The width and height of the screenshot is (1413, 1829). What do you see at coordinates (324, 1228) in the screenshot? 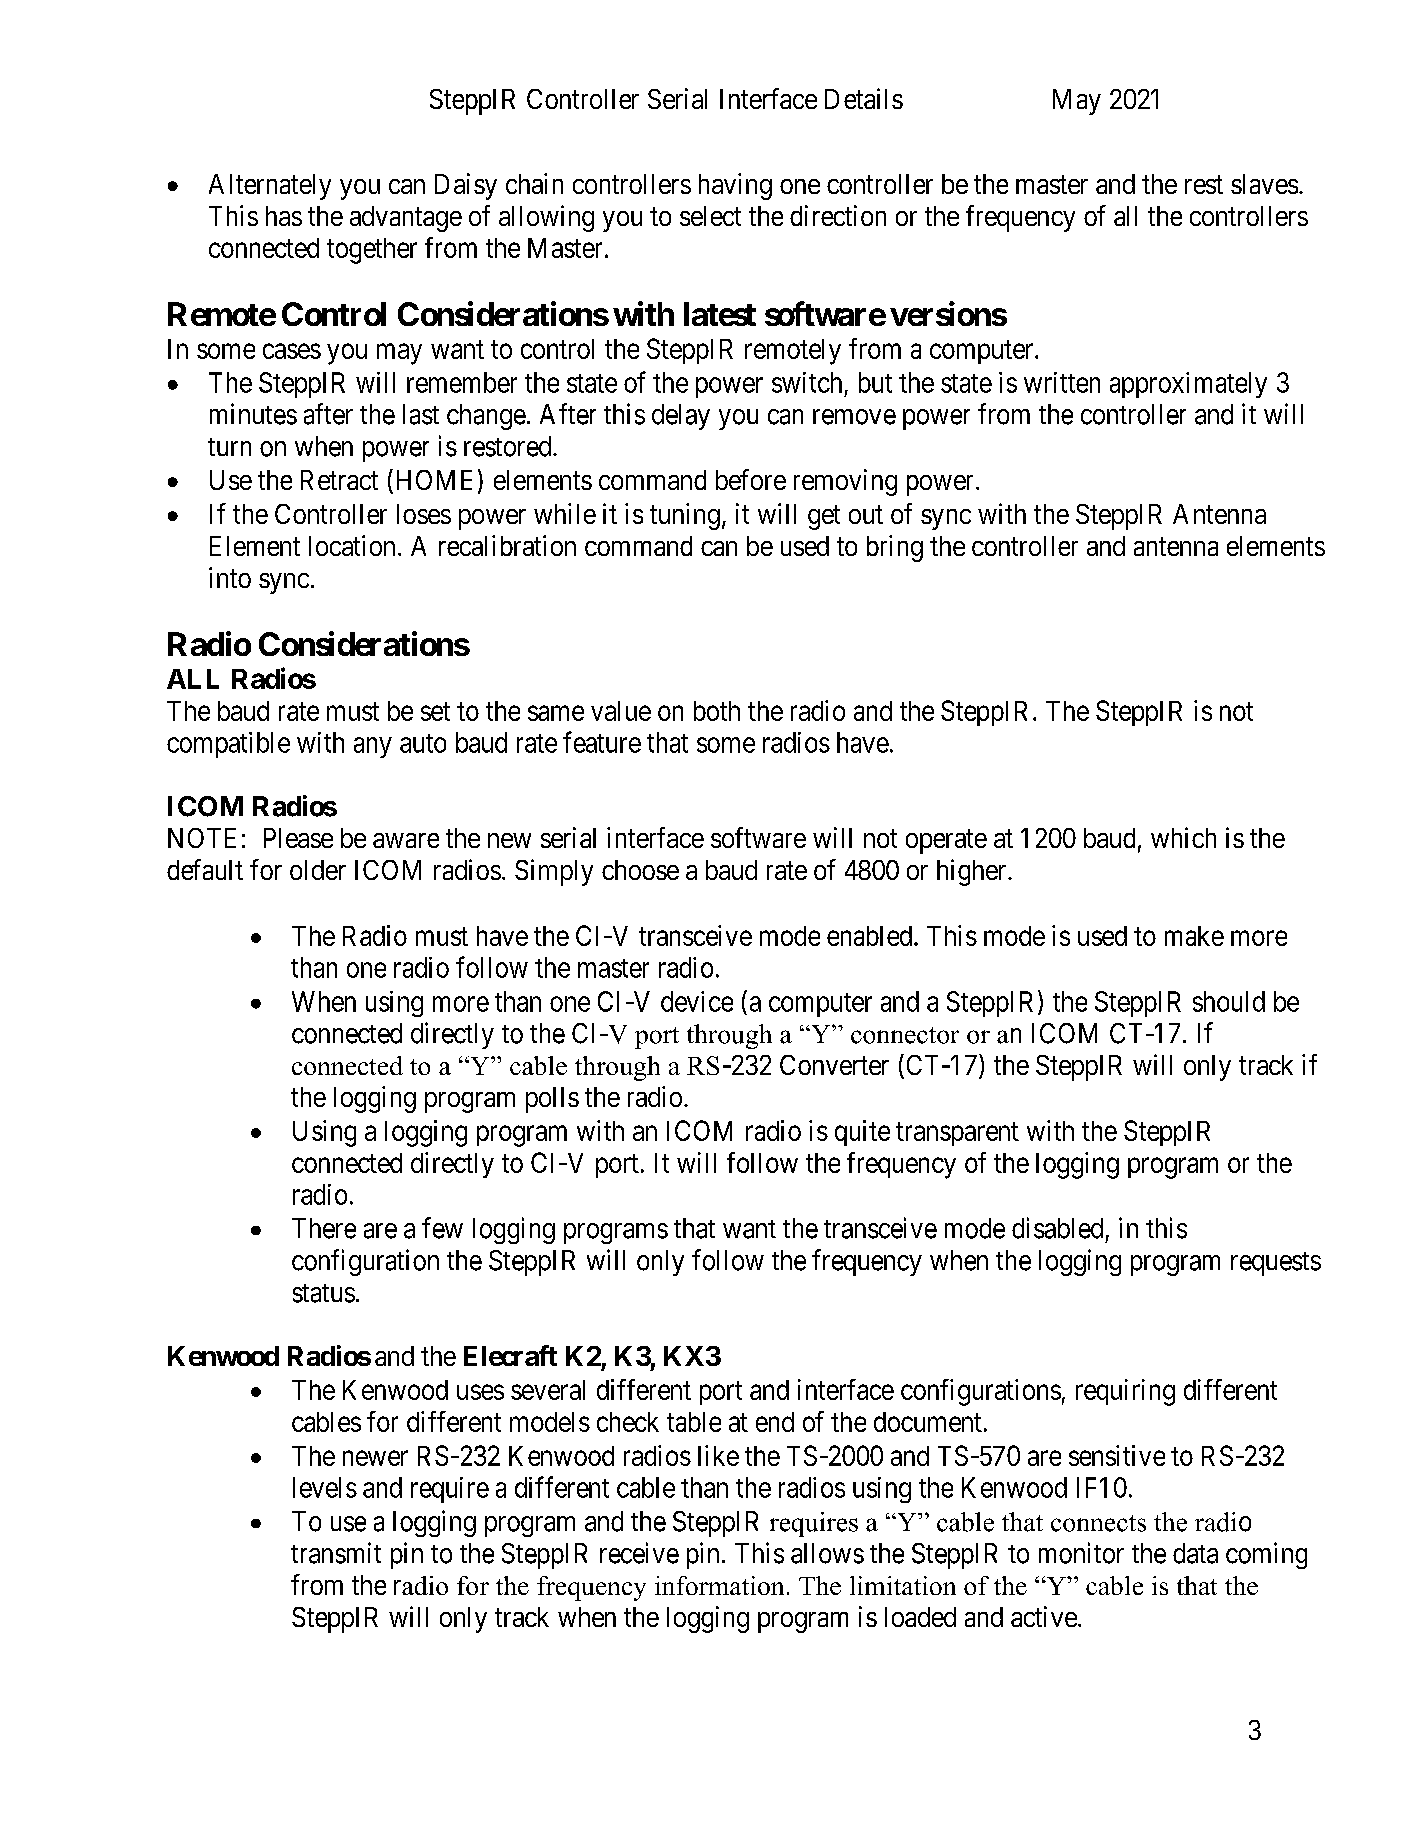
I see `There` at bounding box center [324, 1228].
